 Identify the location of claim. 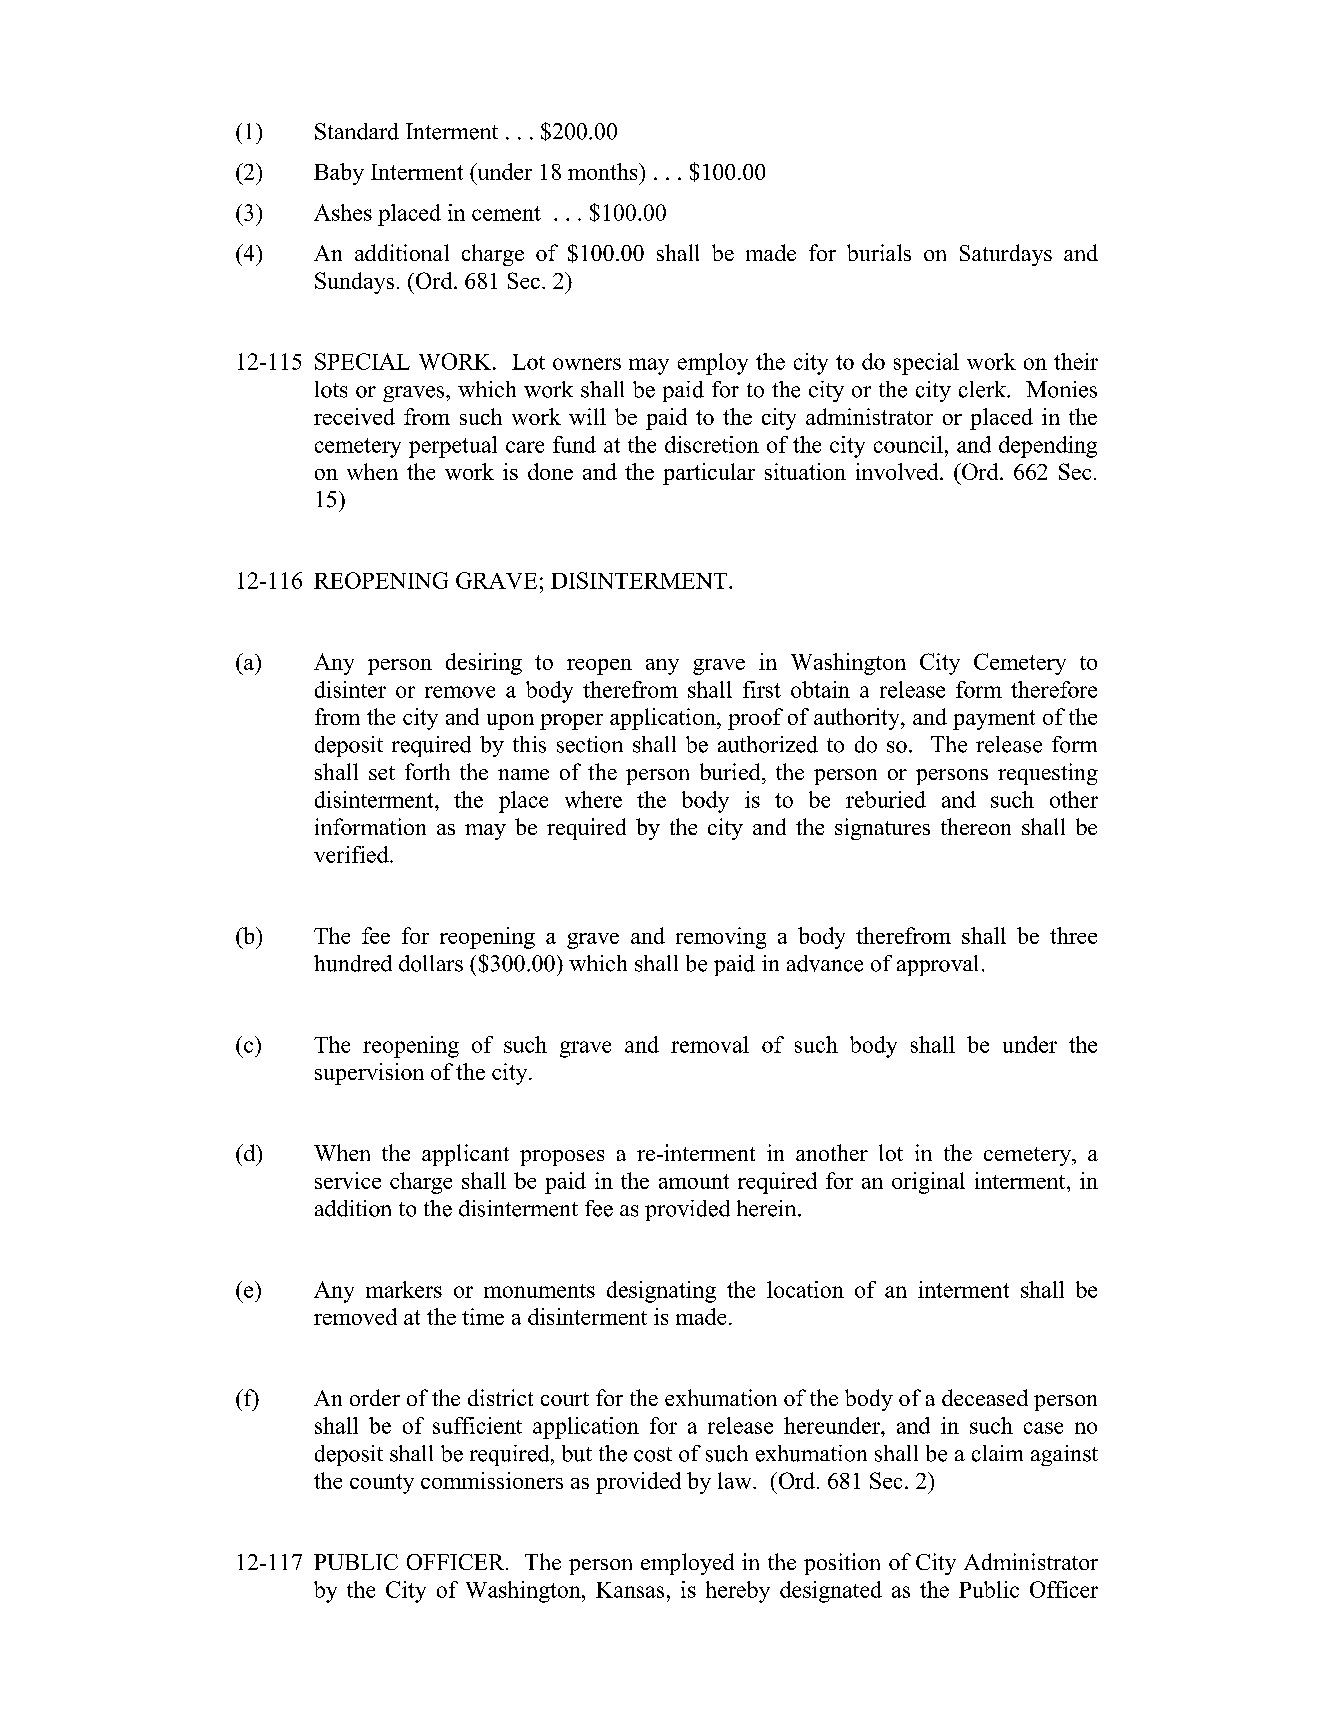
(997, 1453).
